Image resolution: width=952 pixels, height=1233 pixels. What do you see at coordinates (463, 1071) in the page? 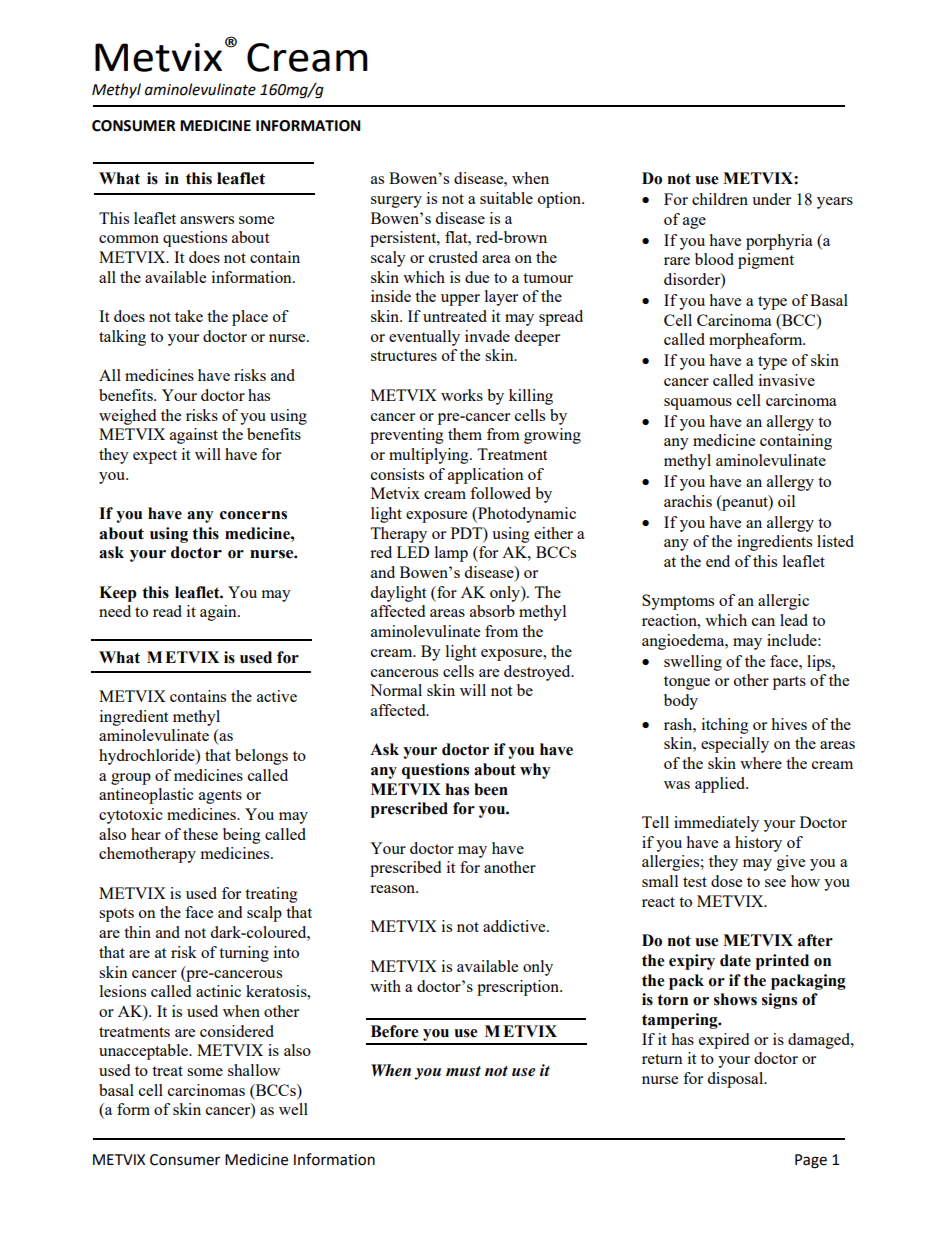
I see `must` at bounding box center [463, 1071].
